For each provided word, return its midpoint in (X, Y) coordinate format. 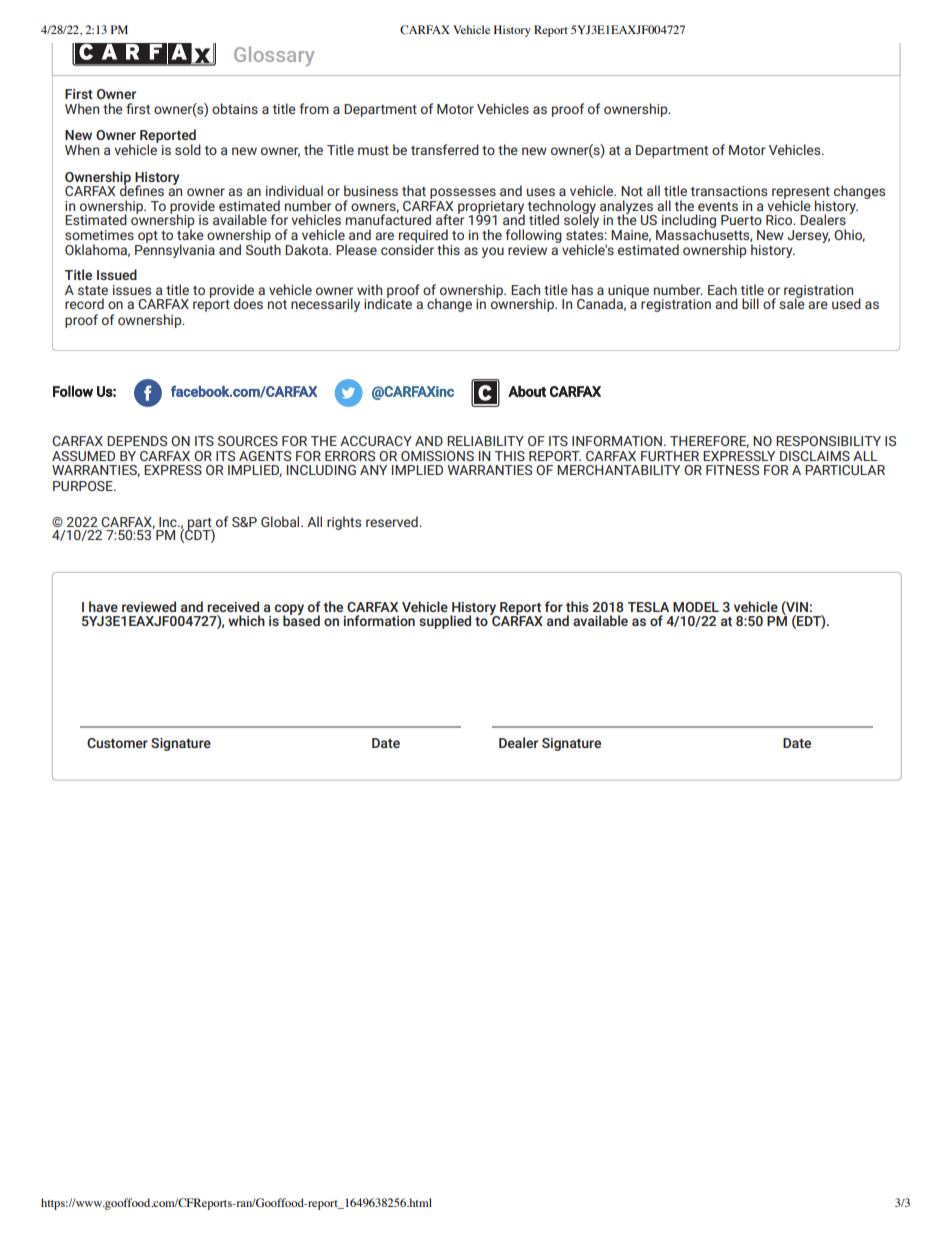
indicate (388, 302)
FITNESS (732, 470)
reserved (393, 521)
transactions (729, 191)
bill (750, 303)
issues (132, 290)
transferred (445, 149)
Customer (117, 743)
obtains (235, 108)
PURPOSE (84, 486)
